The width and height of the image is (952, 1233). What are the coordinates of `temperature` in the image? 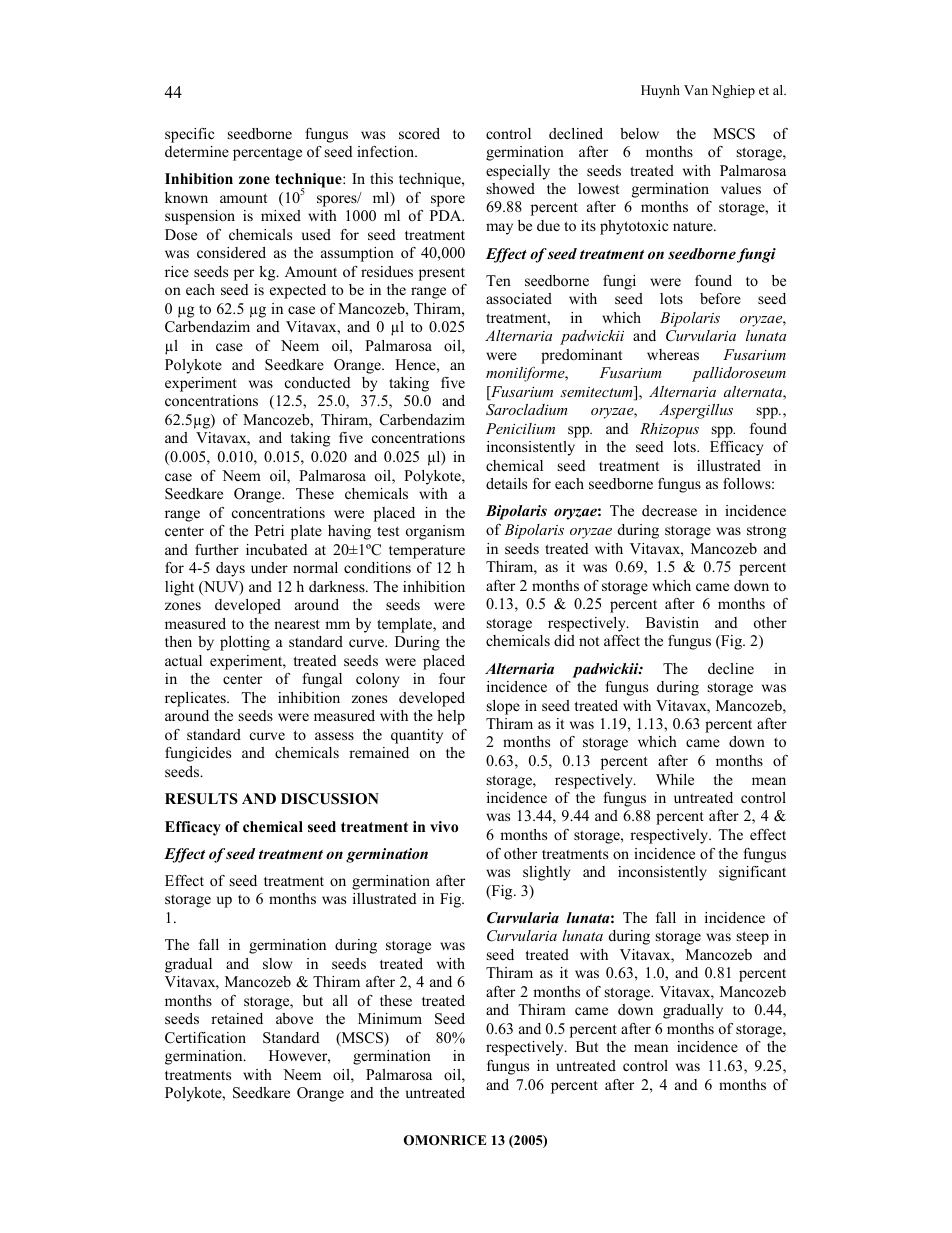 It's located at (427, 552).
